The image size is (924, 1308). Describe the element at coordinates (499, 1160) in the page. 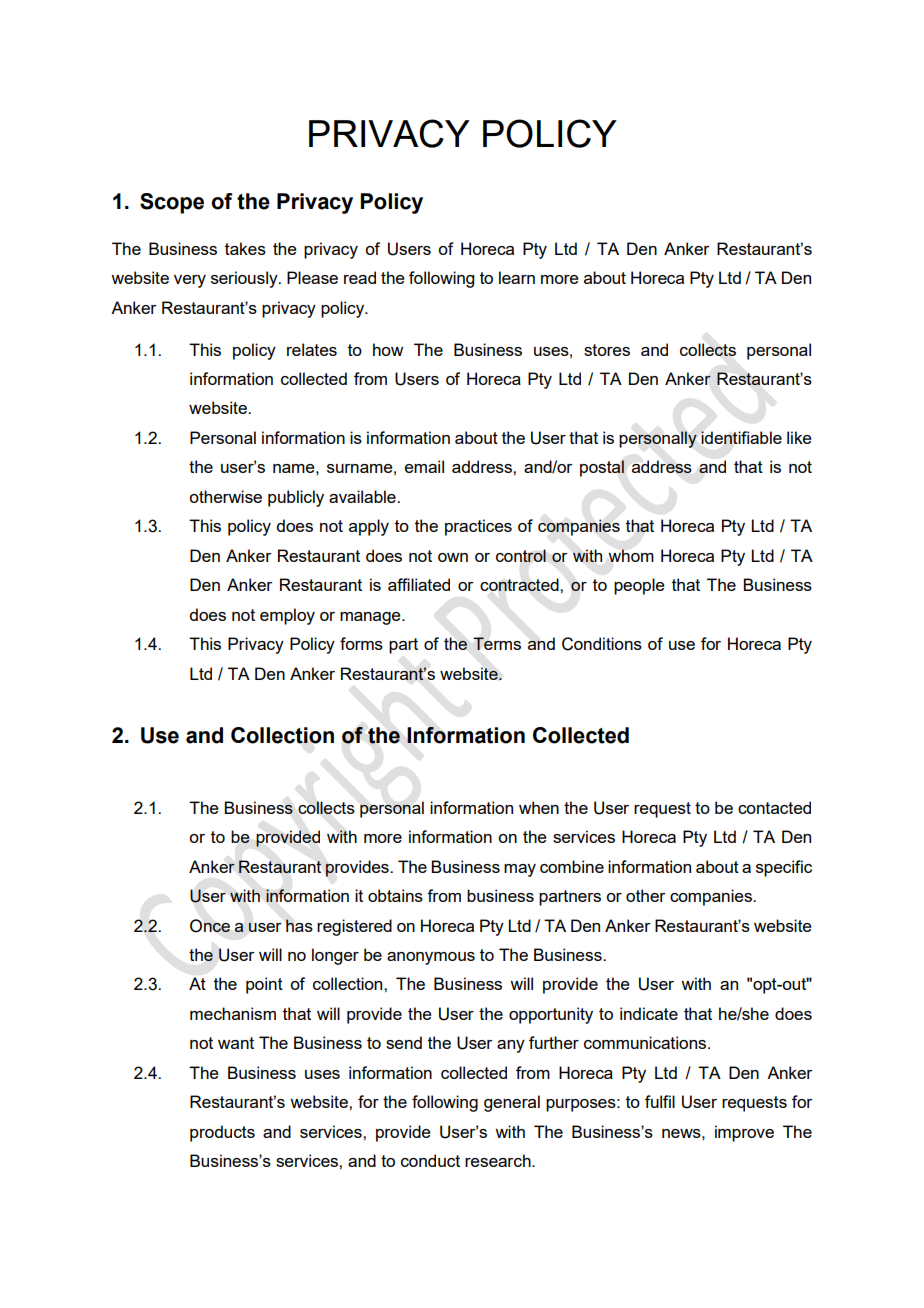

I see `research` at that location.
